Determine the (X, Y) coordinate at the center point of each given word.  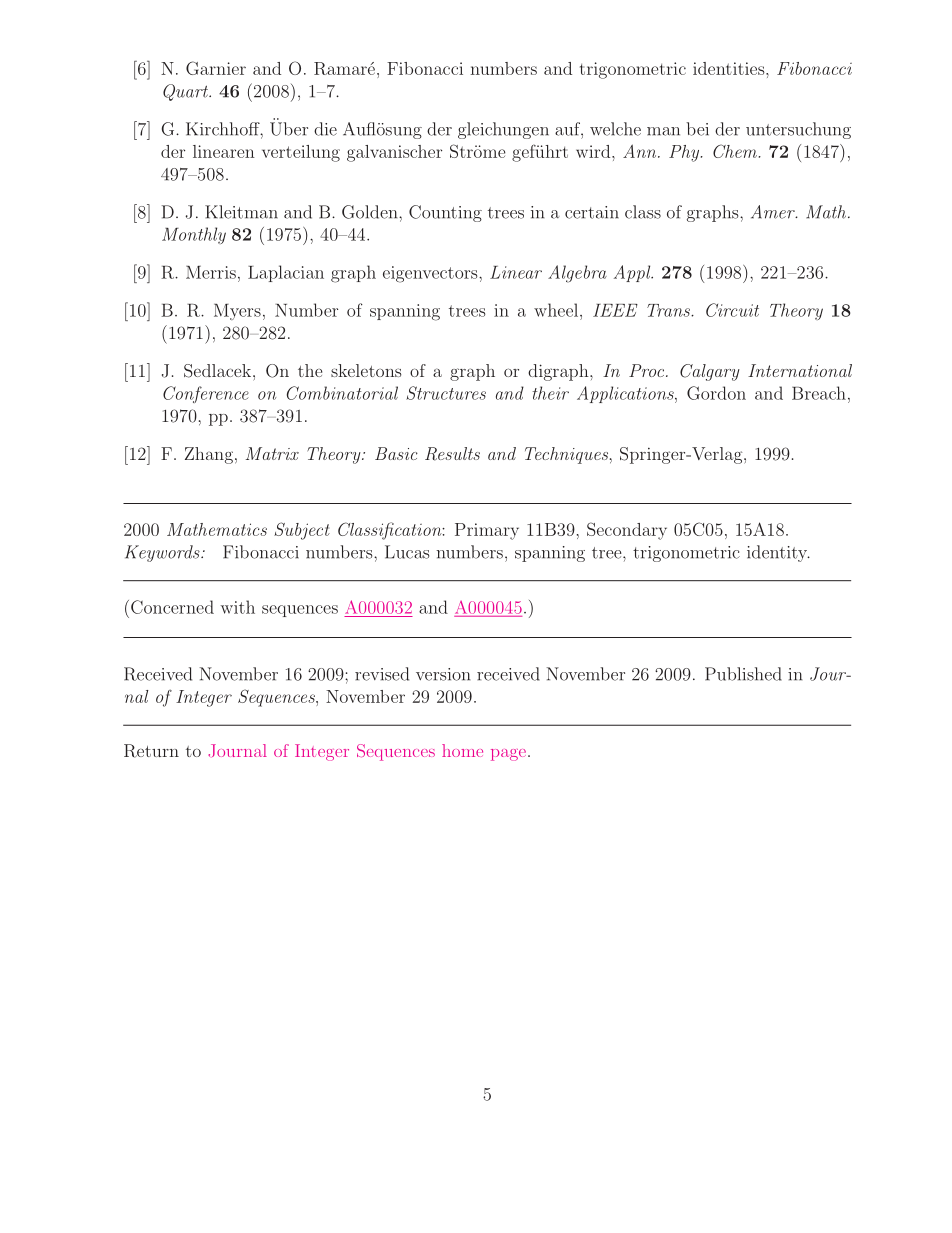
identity (778, 553)
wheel (557, 310)
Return (151, 751)
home (462, 750)
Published (743, 674)
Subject (302, 531)
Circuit (732, 310)
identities (730, 68)
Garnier (216, 68)
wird (594, 151)
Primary (487, 531)
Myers (237, 312)
